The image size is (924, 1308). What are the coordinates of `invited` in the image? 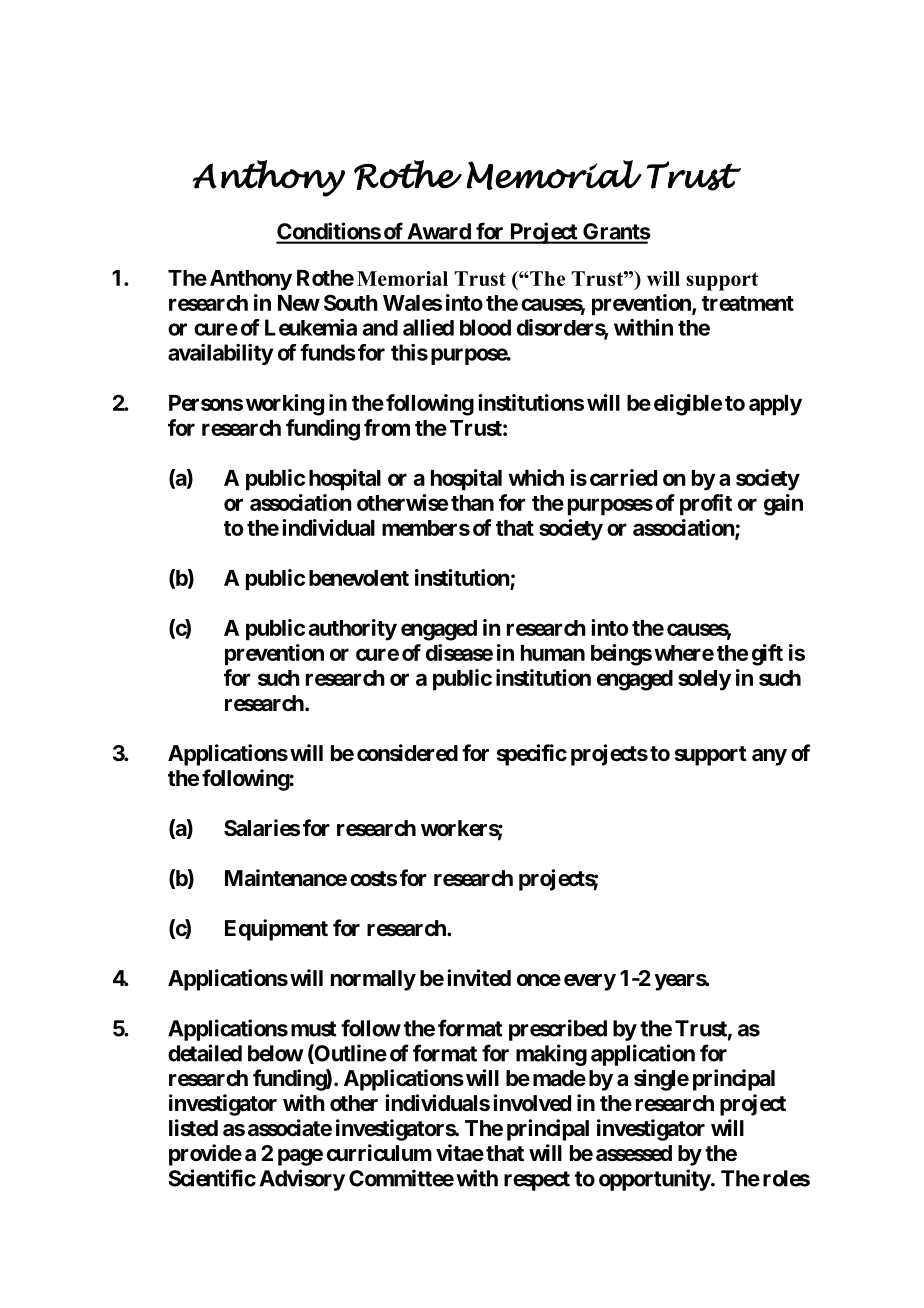 It's located at (479, 978).
